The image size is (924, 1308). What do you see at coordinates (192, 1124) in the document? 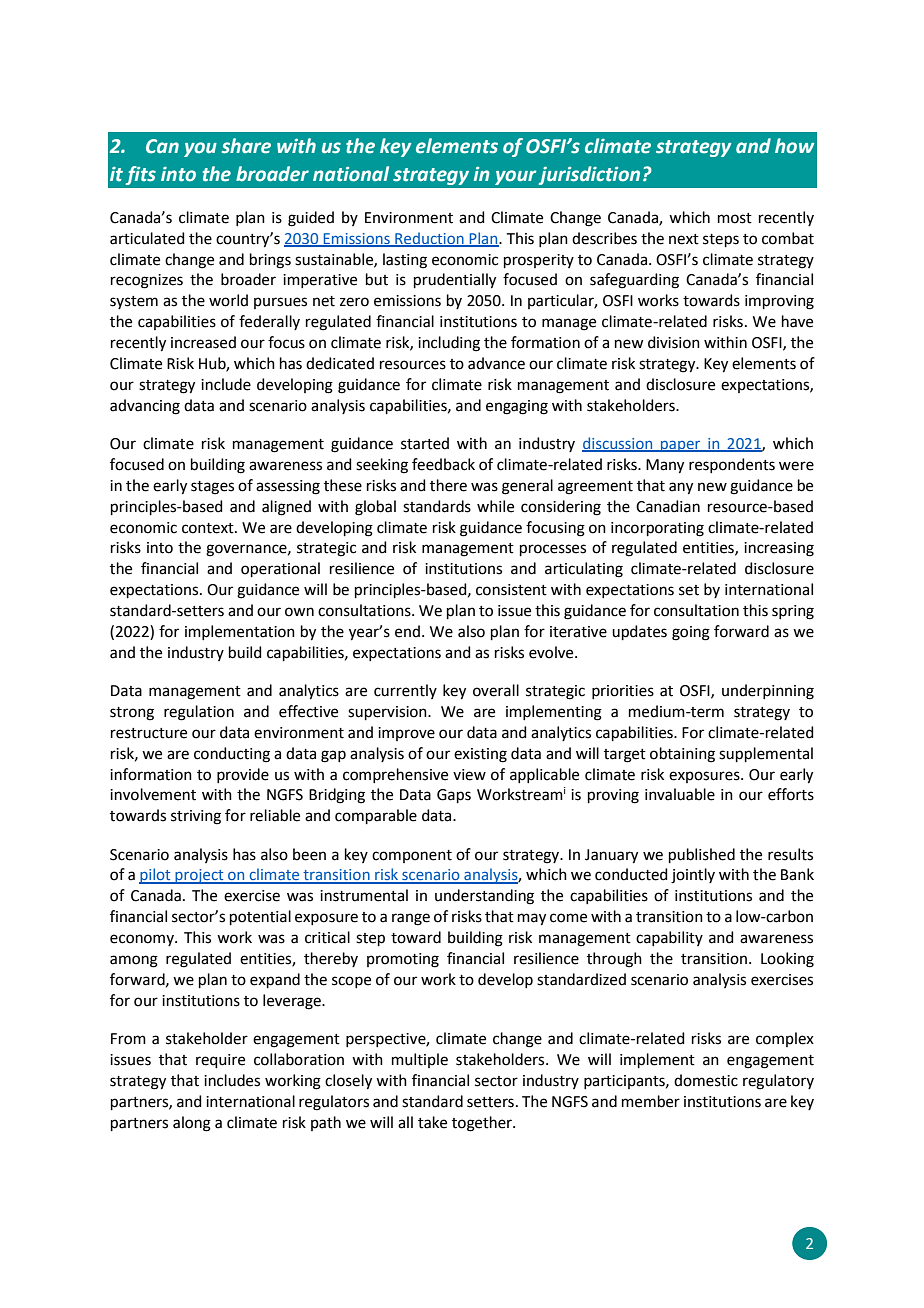
I see `along` at bounding box center [192, 1124].
